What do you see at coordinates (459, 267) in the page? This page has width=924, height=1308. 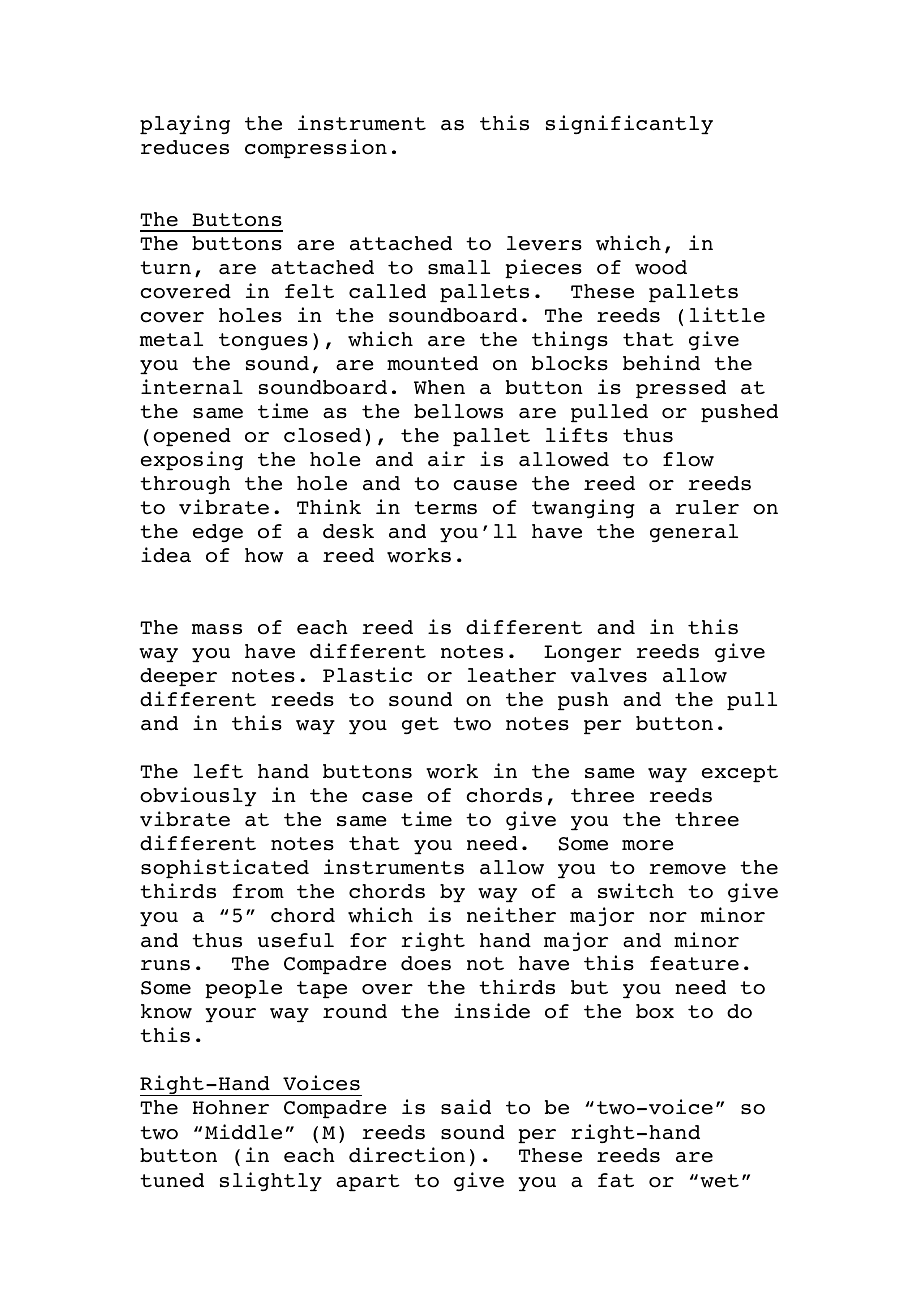 I see `small` at bounding box center [459, 267].
